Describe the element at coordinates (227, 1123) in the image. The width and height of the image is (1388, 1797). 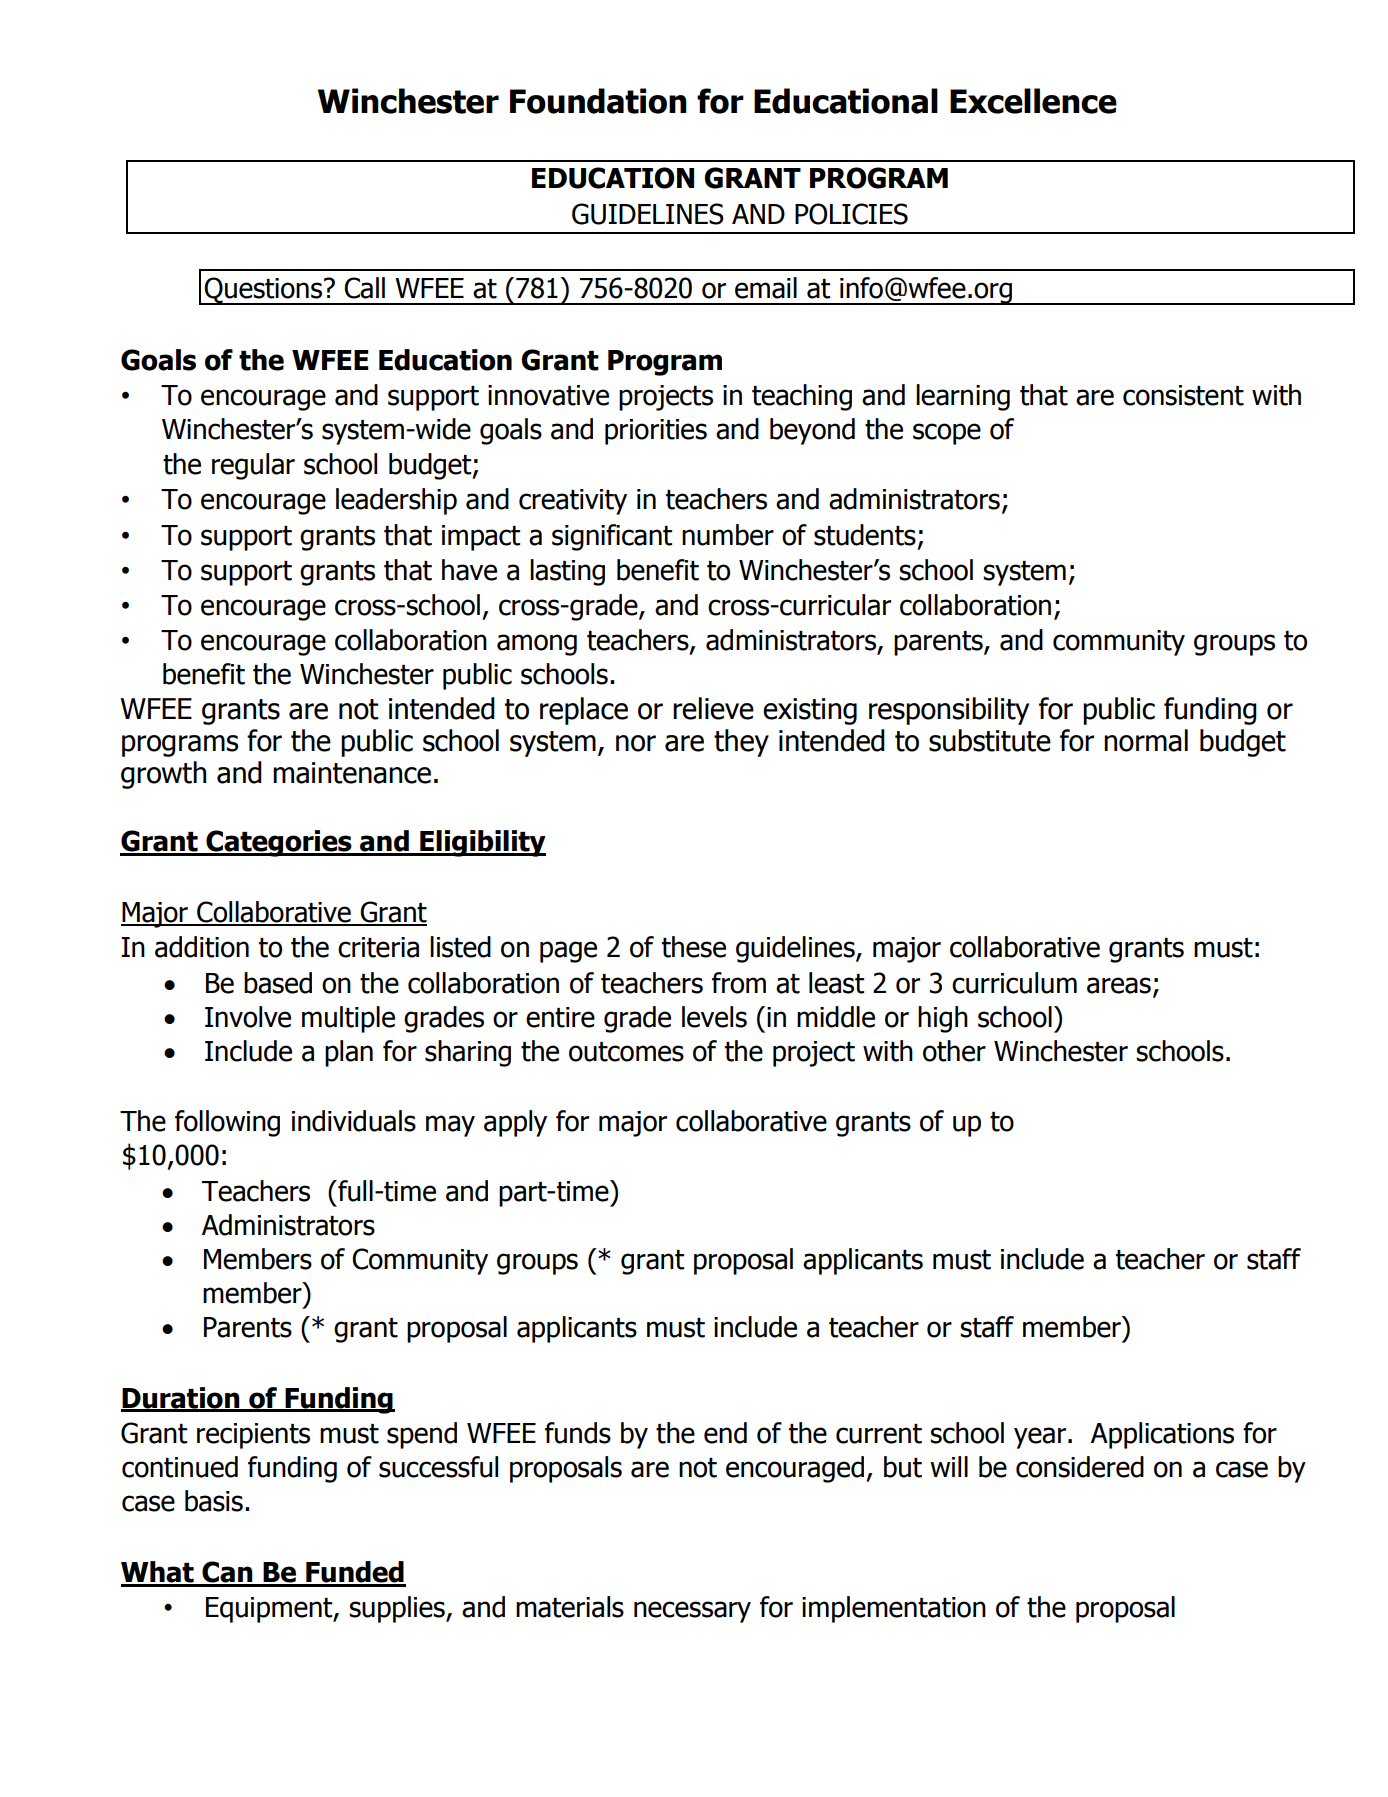
I see `following` at that location.
